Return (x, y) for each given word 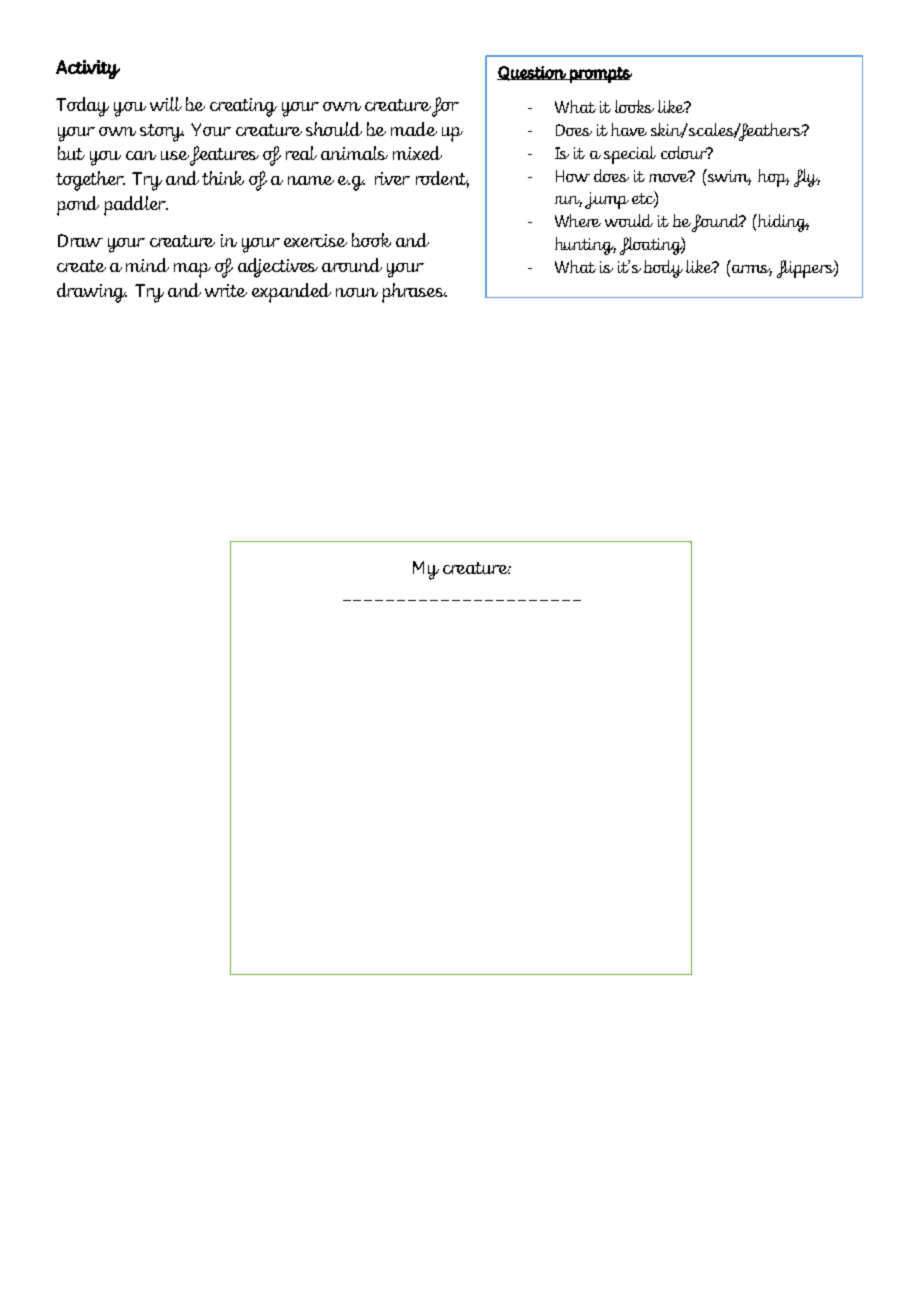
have (629, 129)
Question (532, 73)
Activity (88, 69)
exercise (315, 240)
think (223, 178)
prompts (600, 75)
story (162, 133)
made (414, 129)
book (371, 240)
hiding (783, 223)
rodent (442, 179)
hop (773, 178)
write (226, 290)
